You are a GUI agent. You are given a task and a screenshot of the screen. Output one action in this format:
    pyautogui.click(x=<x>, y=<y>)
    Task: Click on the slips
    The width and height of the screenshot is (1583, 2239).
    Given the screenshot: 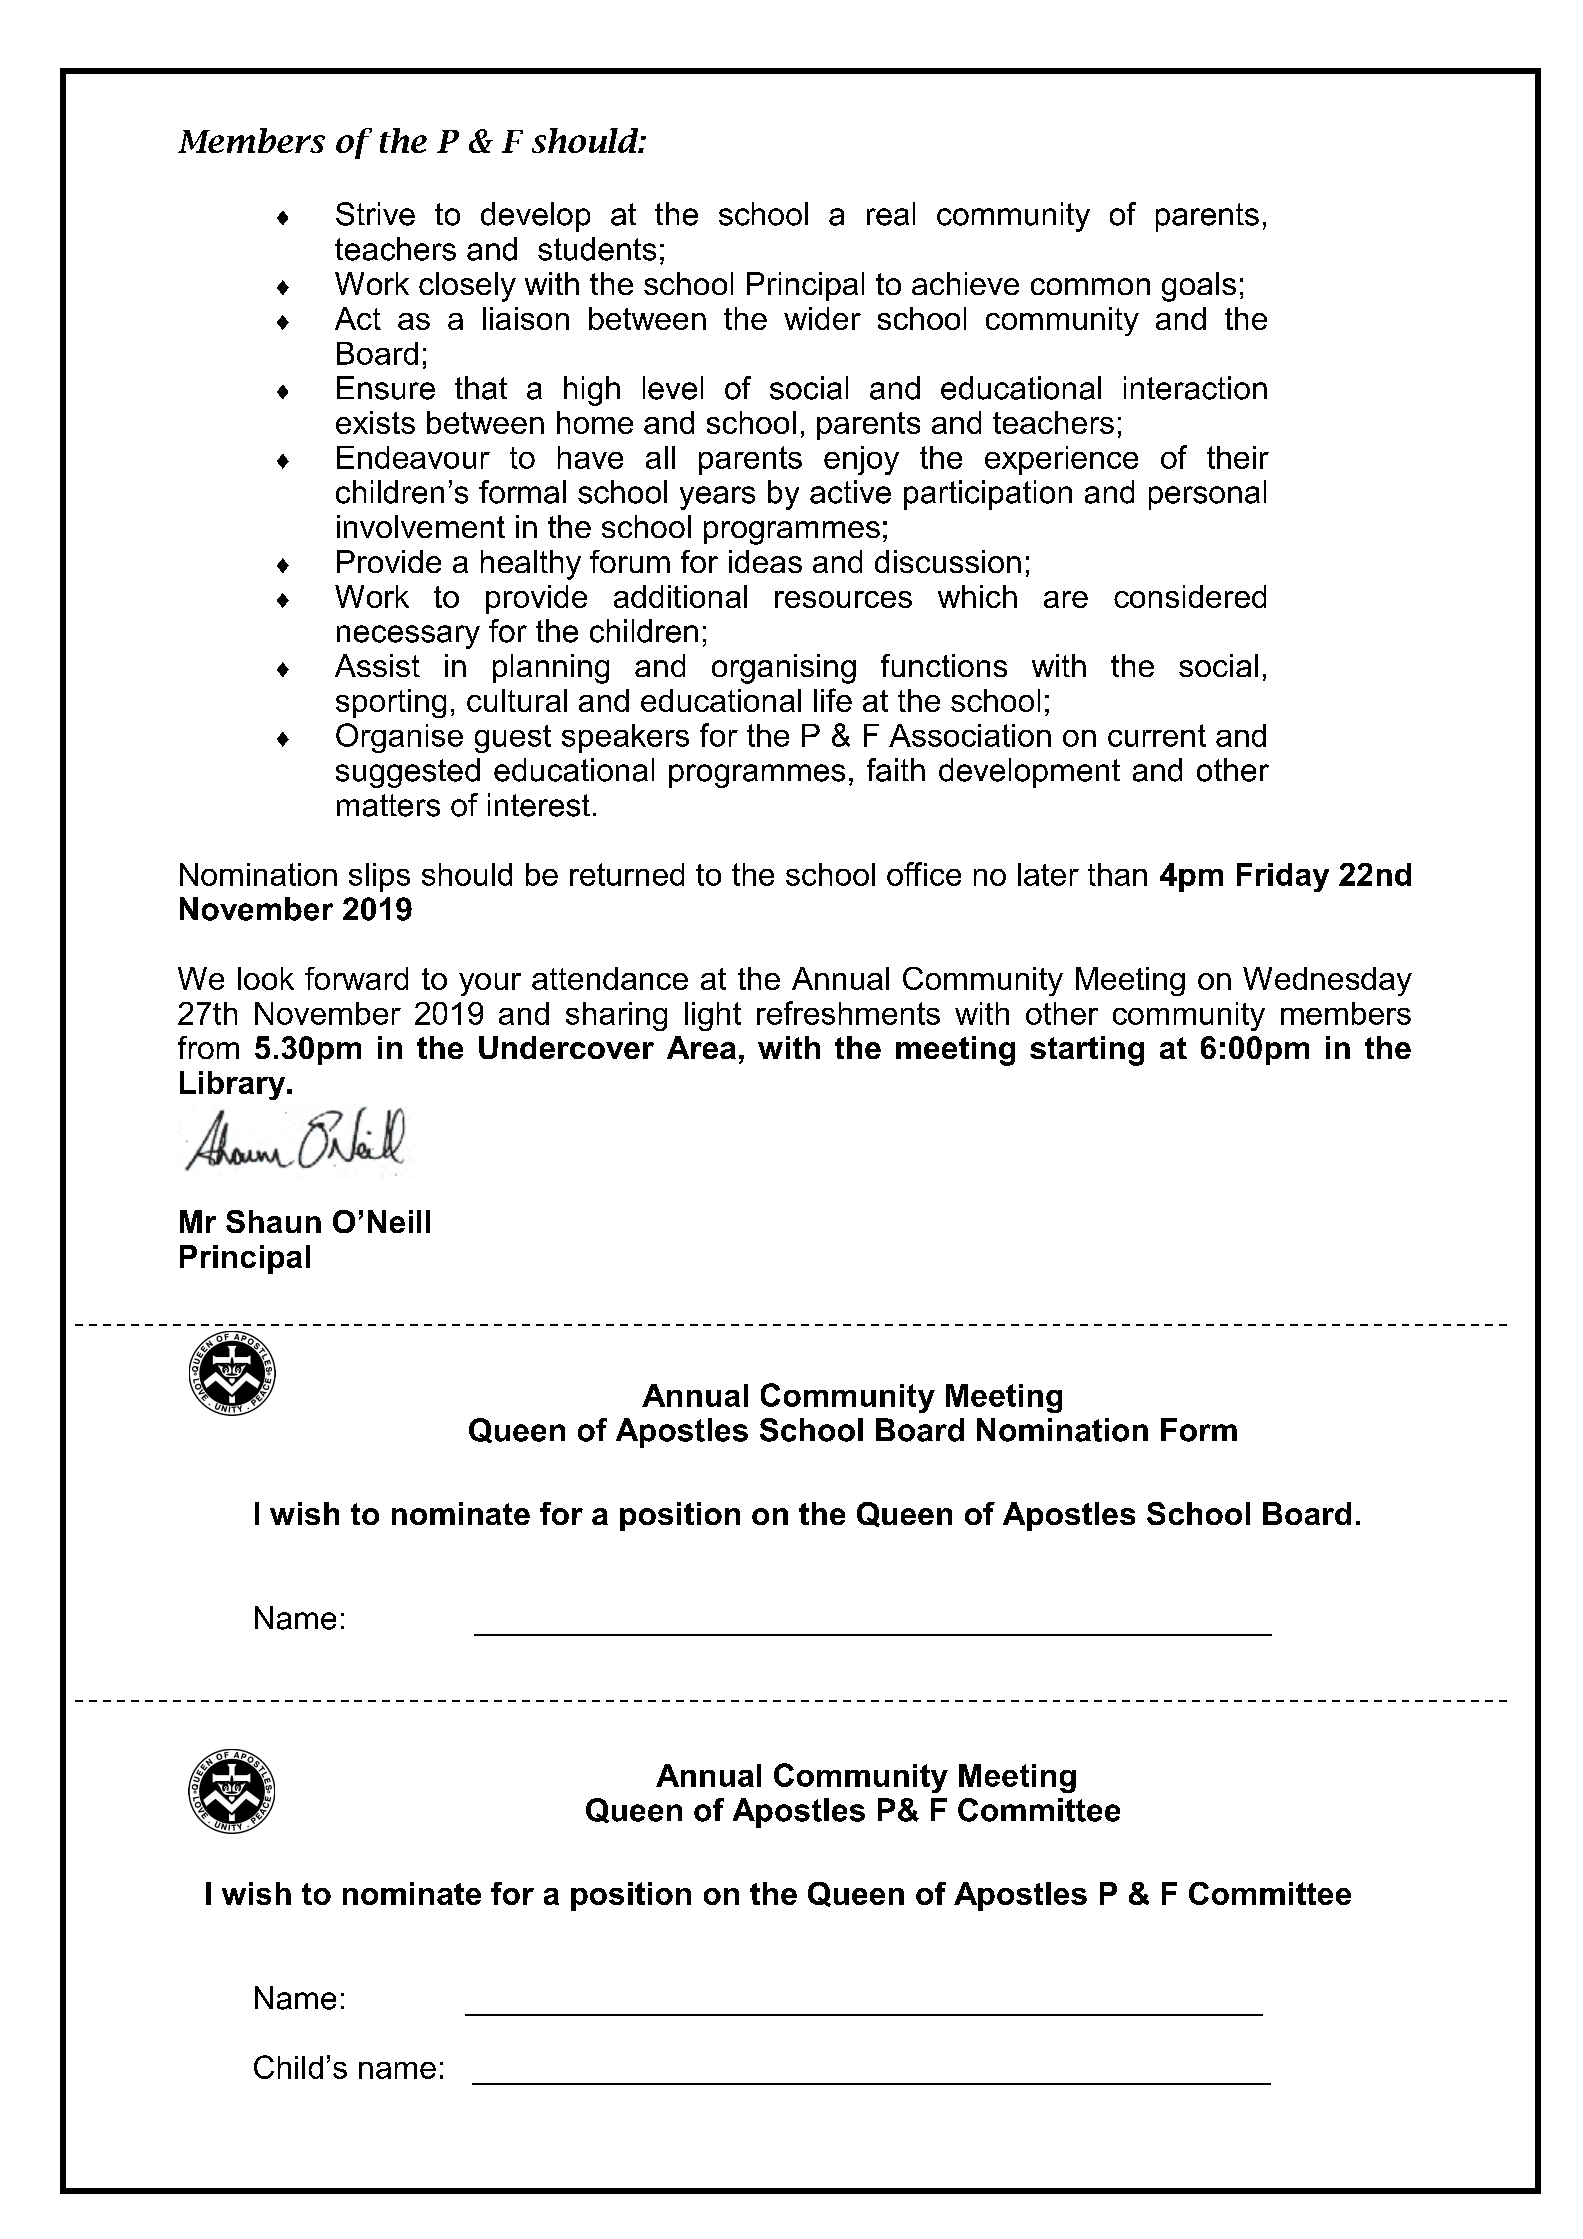 What is the action you would take?
    pyautogui.click(x=379, y=877)
